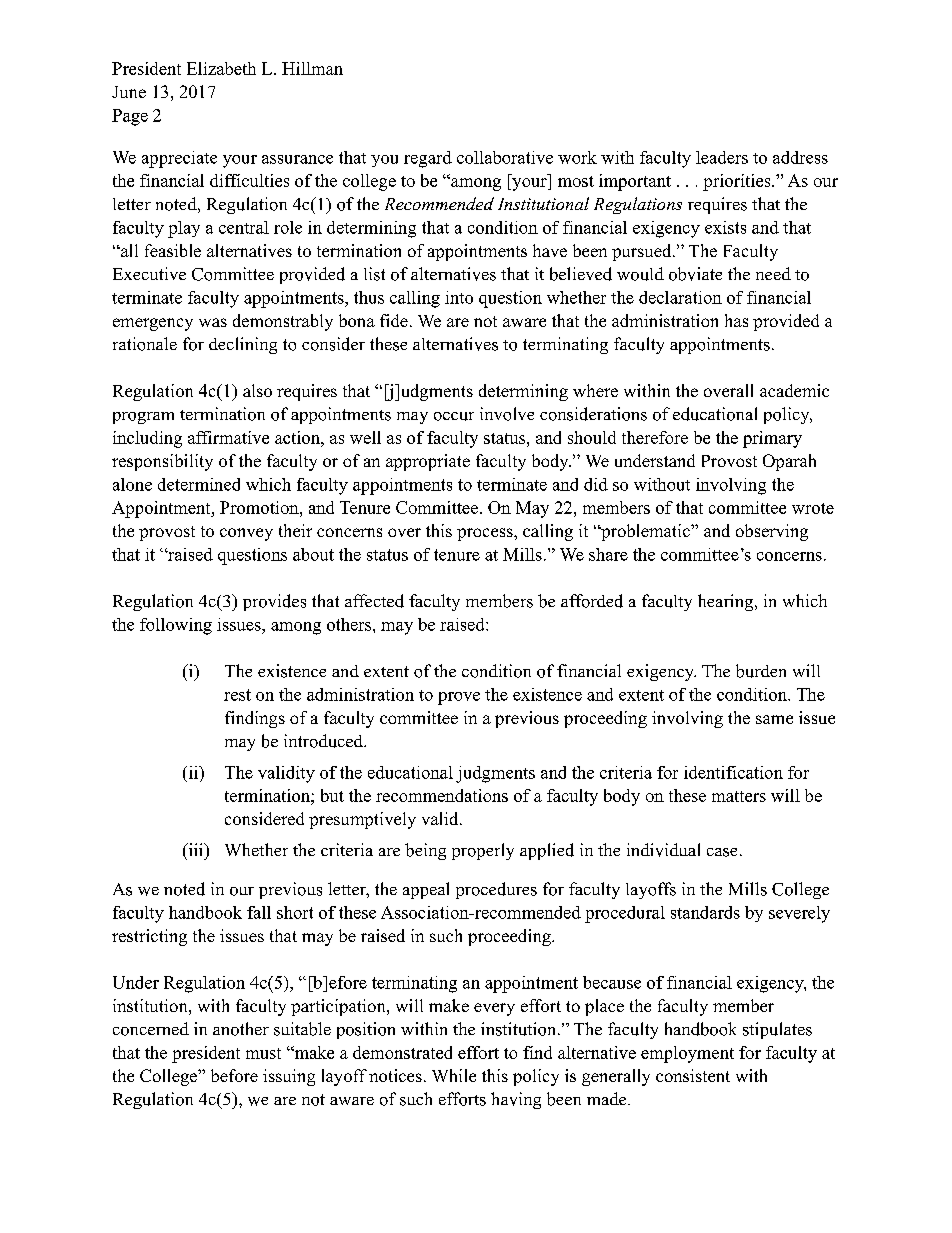 The width and height of the image is (952, 1233). Describe the element at coordinates (505, 157) in the image. I see `collaborative` at that location.
